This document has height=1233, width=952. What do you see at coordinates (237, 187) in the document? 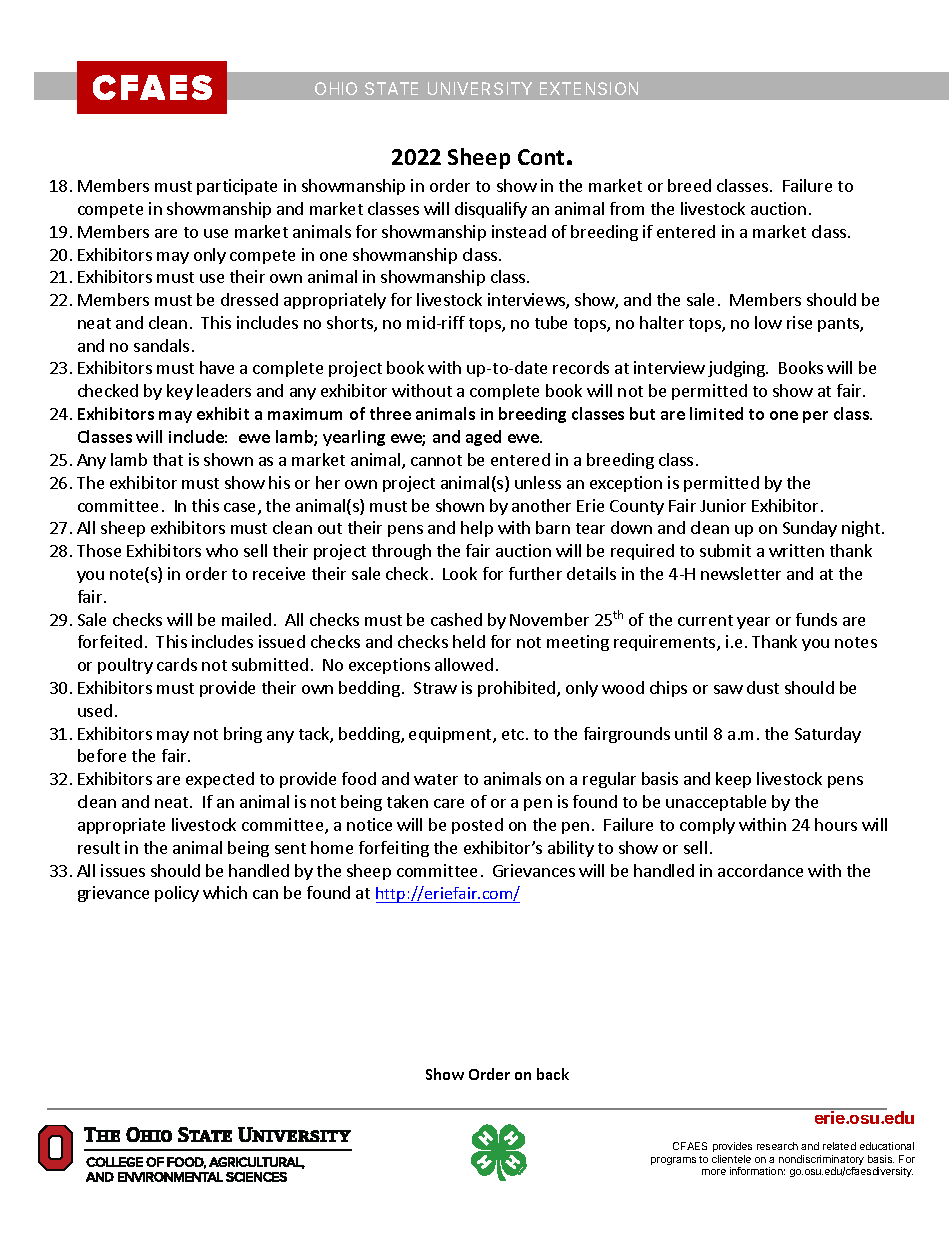
I see `participate` at bounding box center [237, 187].
